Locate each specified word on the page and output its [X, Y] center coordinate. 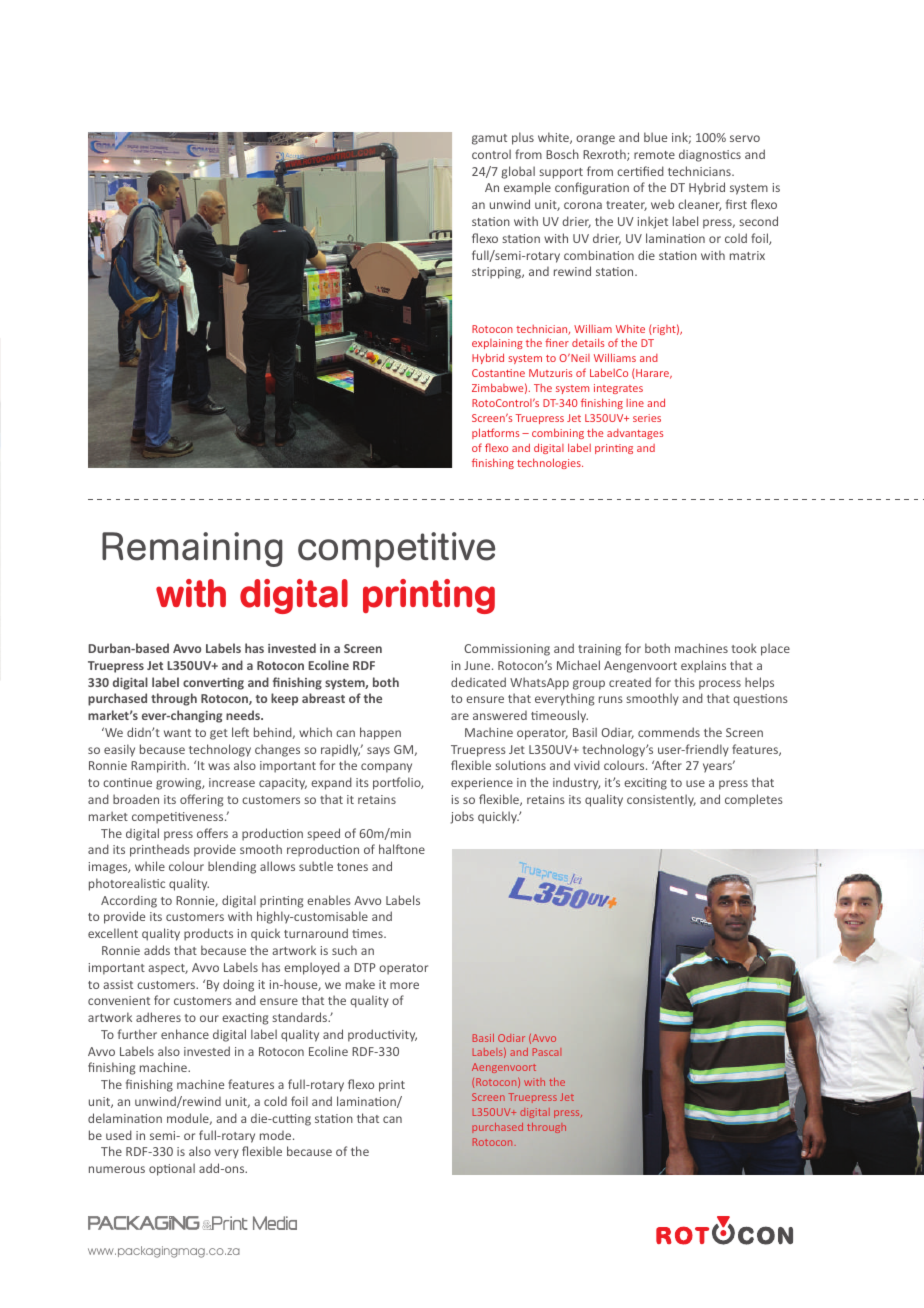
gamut [489, 139]
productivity [382, 1035]
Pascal [547, 1052]
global [518, 172]
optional [172, 1169]
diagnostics [710, 156]
